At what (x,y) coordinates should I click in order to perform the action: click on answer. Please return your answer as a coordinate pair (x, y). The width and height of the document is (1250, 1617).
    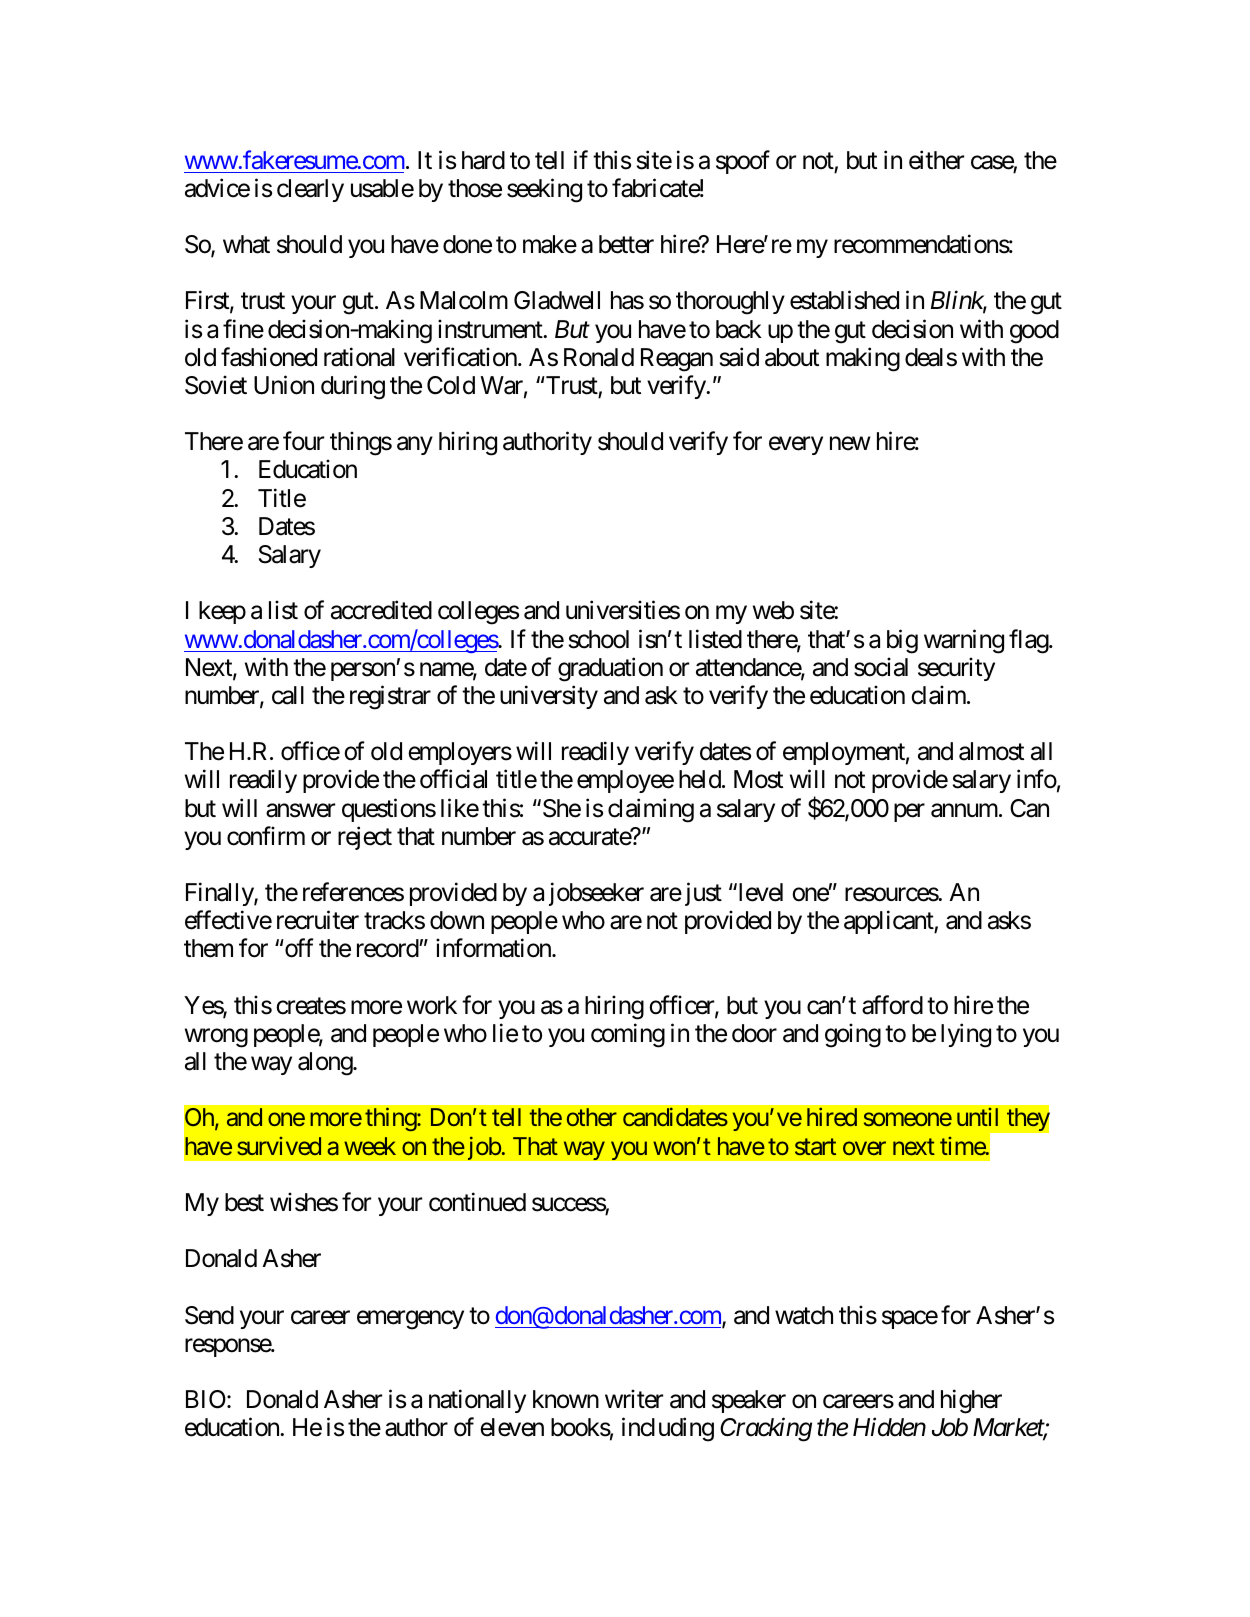
    Looking at the image, I should click on (300, 810).
